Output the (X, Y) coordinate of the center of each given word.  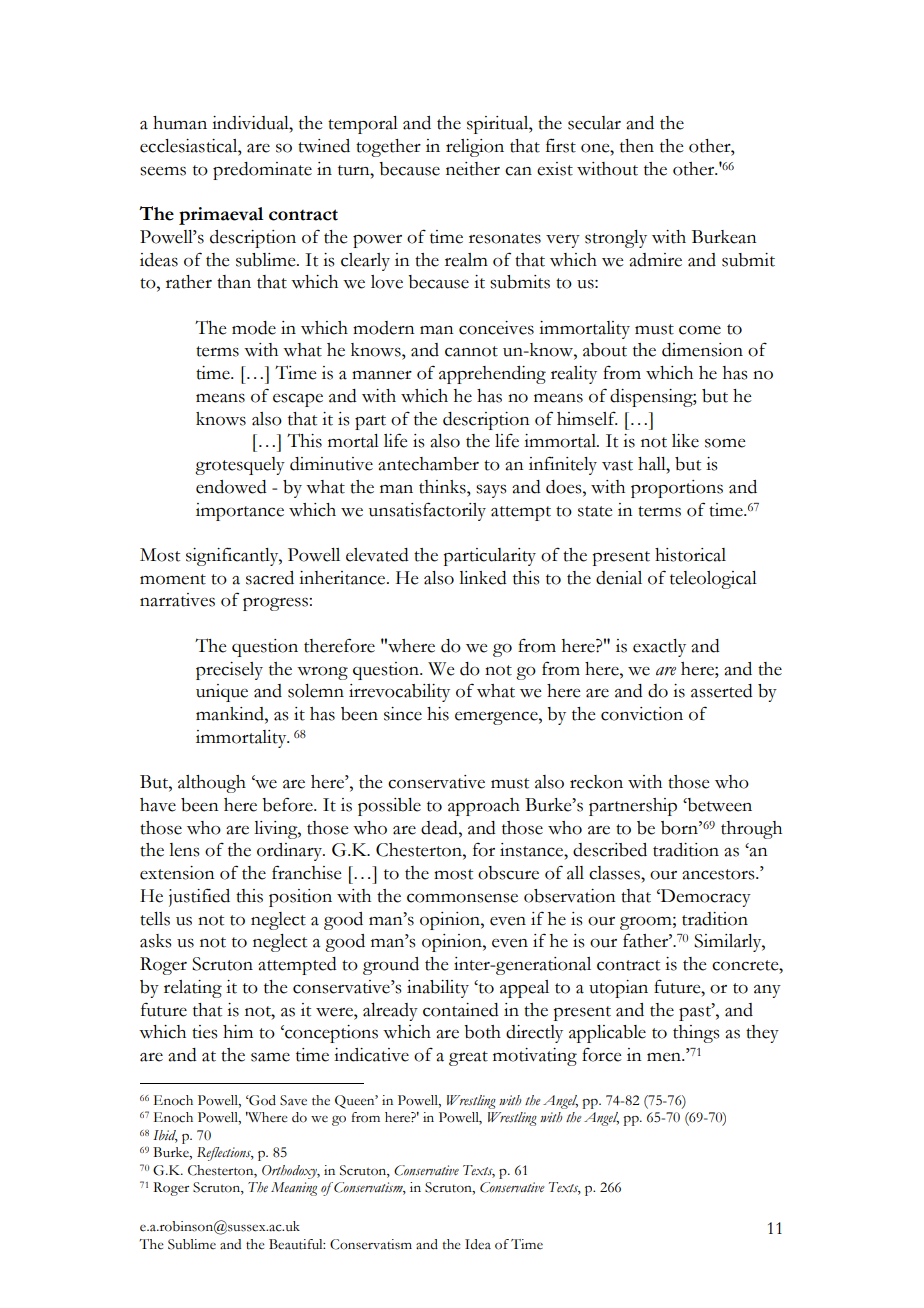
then (637, 146)
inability (438, 989)
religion (475, 148)
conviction (642, 714)
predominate (262, 171)
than (234, 282)
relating (193, 989)
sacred (270, 578)
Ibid (165, 1136)
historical (690, 555)
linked (483, 578)
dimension (702, 350)
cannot (471, 351)
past (696, 1012)
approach (484, 807)
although (212, 784)
